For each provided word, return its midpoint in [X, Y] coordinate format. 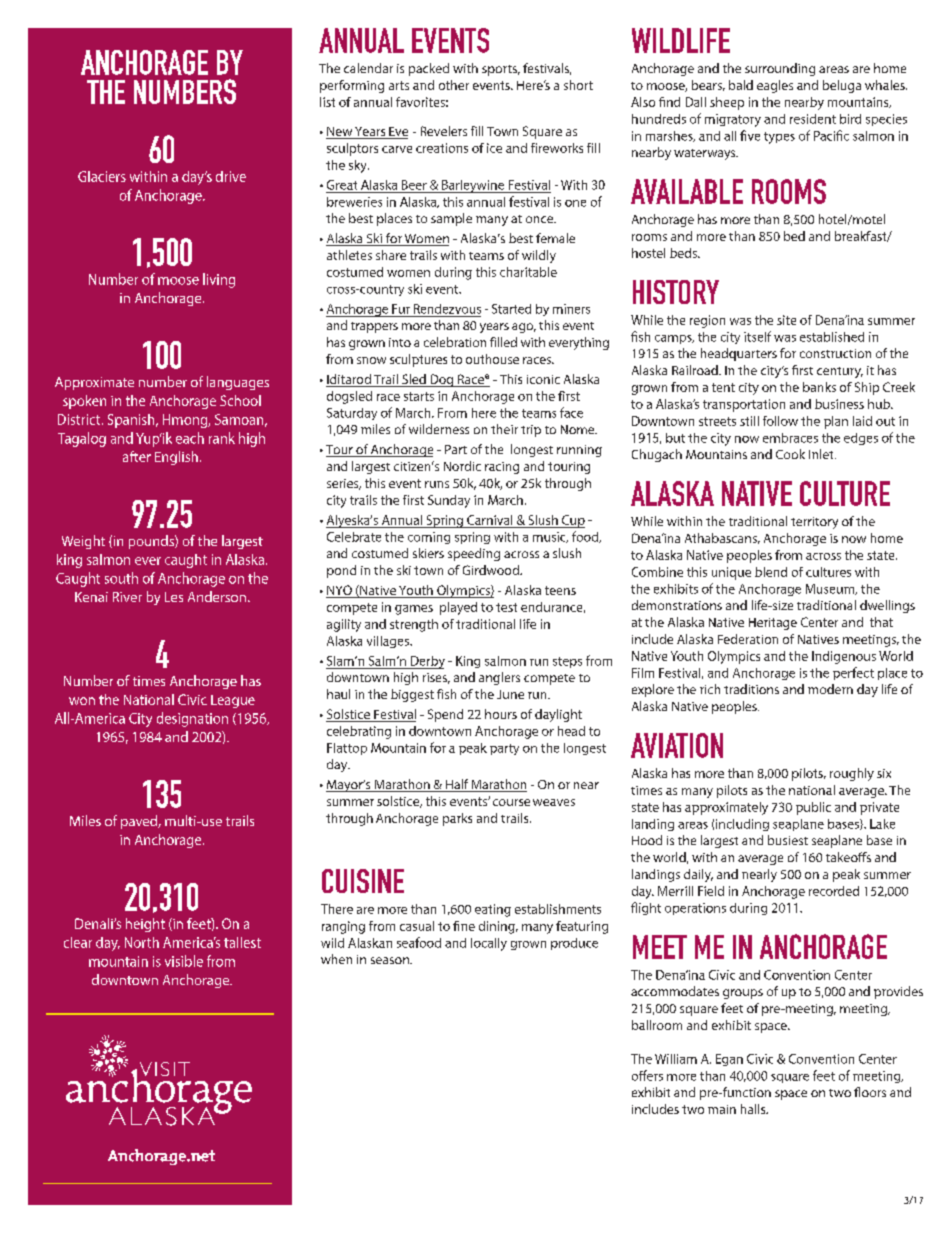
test [506, 607]
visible [184, 961]
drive [231, 176]
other [454, 85]
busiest [788, 840]
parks [457, 819]
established [832, 337]
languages [238, 383]
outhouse [492, 359]
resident [813, 119]
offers [647, 1075]
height [145, 925]
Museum [831, 589]
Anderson [217, 596]
